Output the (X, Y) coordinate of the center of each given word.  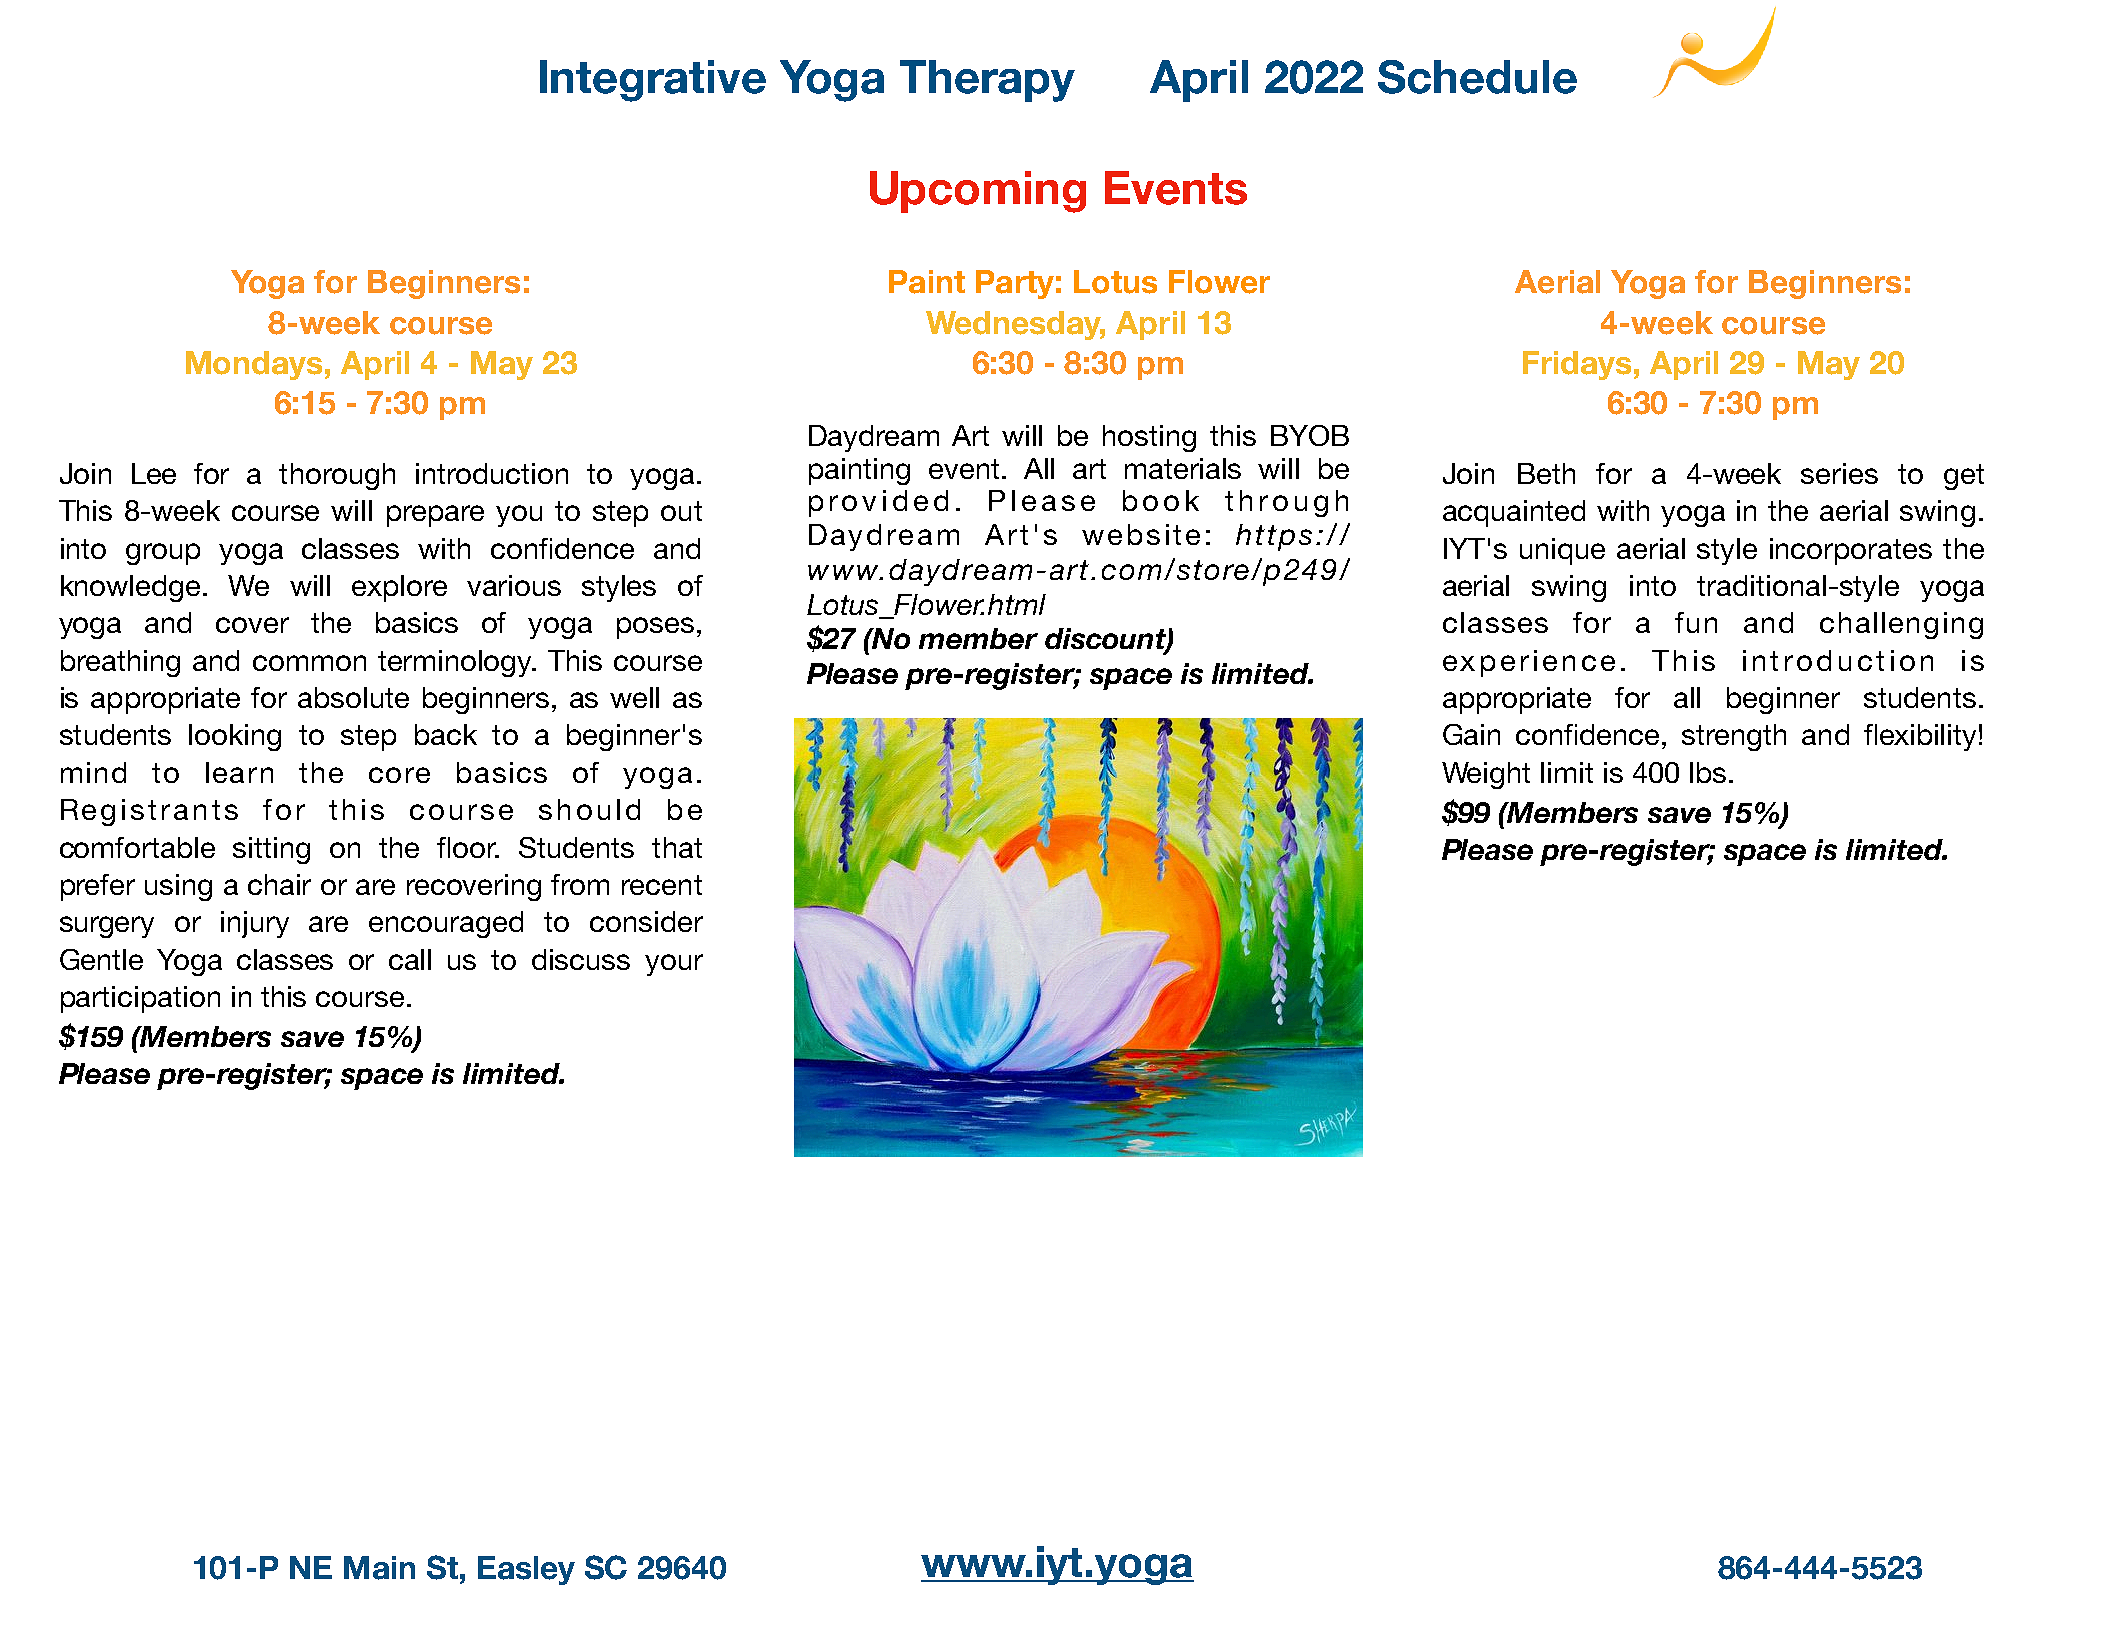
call (410, 959)
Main (379, 1568)
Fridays (1577, 365)
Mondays (254, 365)
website (1141, 534)
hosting (1149, 438)
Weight (1486, 775)
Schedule (1477, 77)
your (674, 965)
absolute (353, 697)
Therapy (987, 81)
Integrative (653, 81)
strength (1734, 737)
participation (140, 999)
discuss (581, 959)
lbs (1708, 772)
